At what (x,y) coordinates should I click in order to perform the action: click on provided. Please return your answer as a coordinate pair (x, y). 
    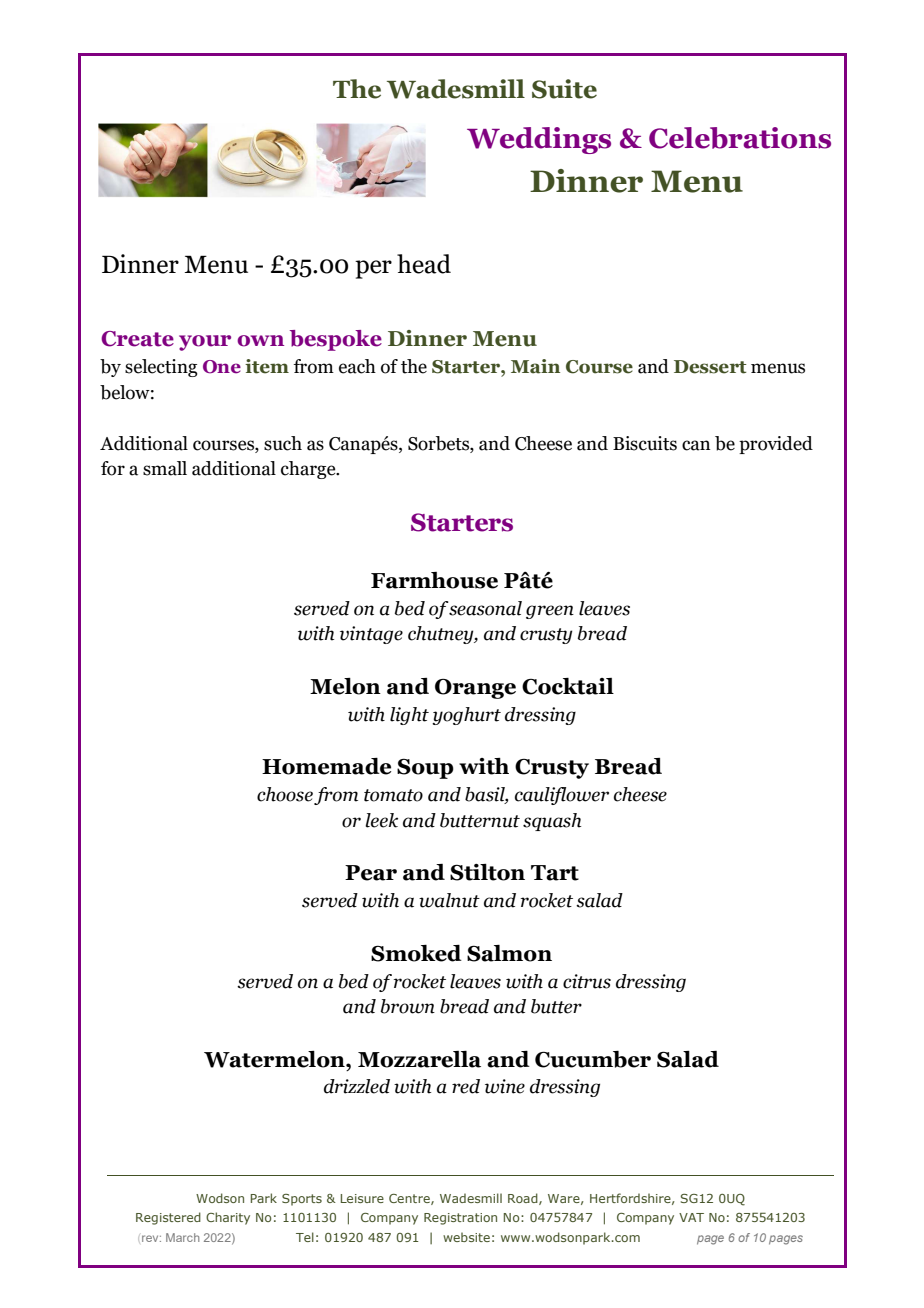
    Looking at the image, I should click on (776, 445).
